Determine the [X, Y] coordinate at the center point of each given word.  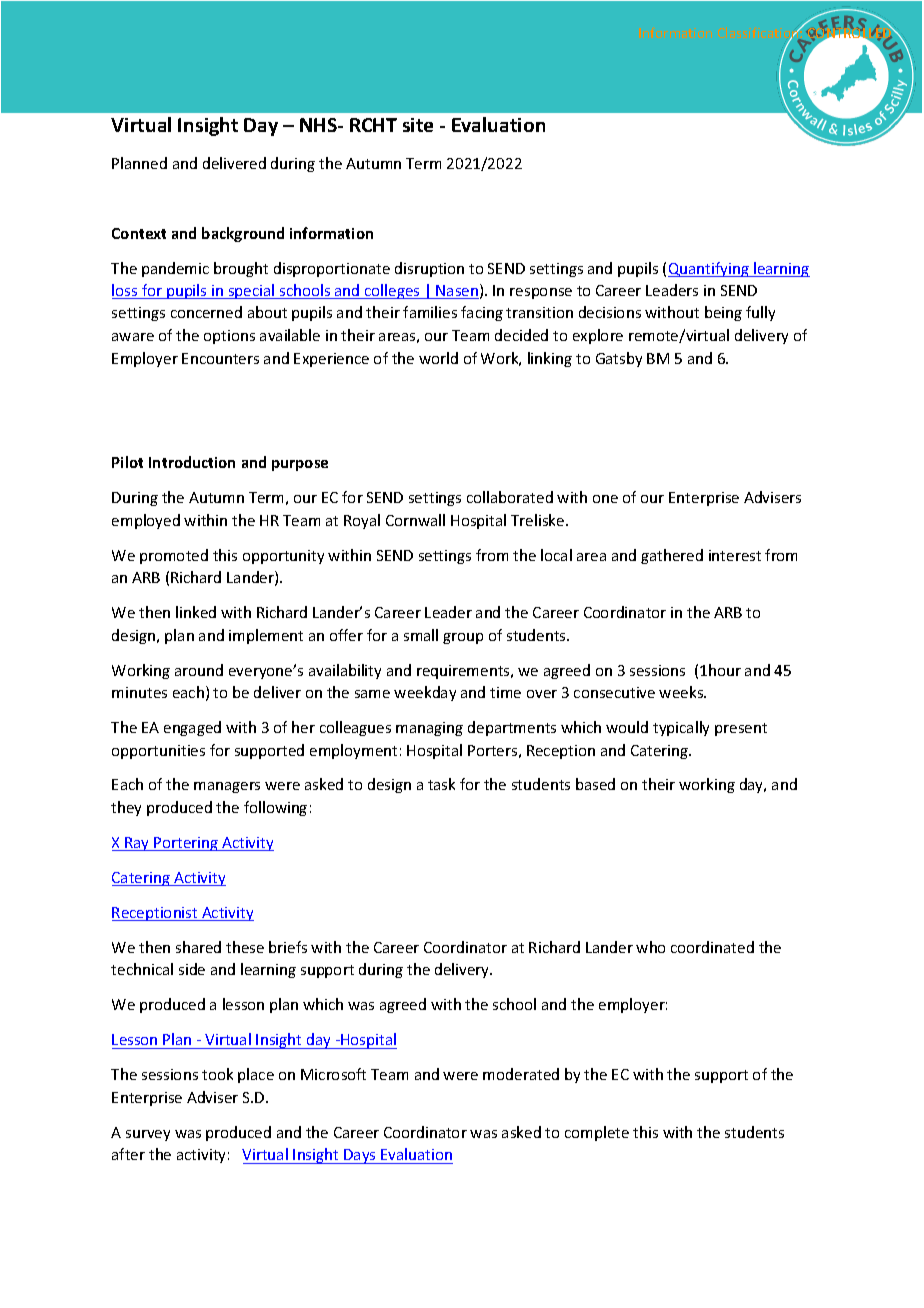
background [243, 234]
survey [148, 1135]
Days [360, 1156]
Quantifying [709, 269]
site [418, 125]
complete [597, 1133]
